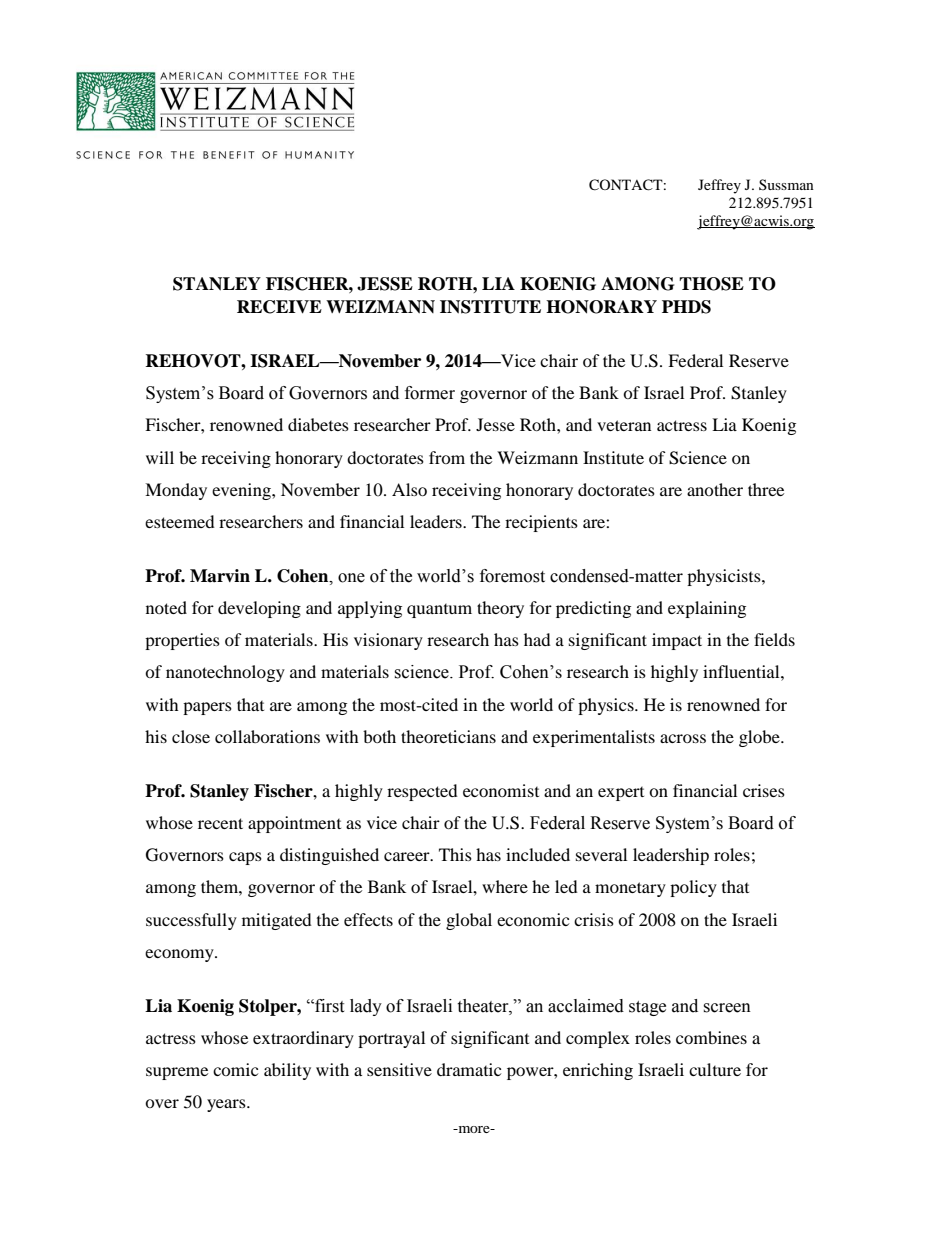  I want to click on comic, so click(235, 1069).
